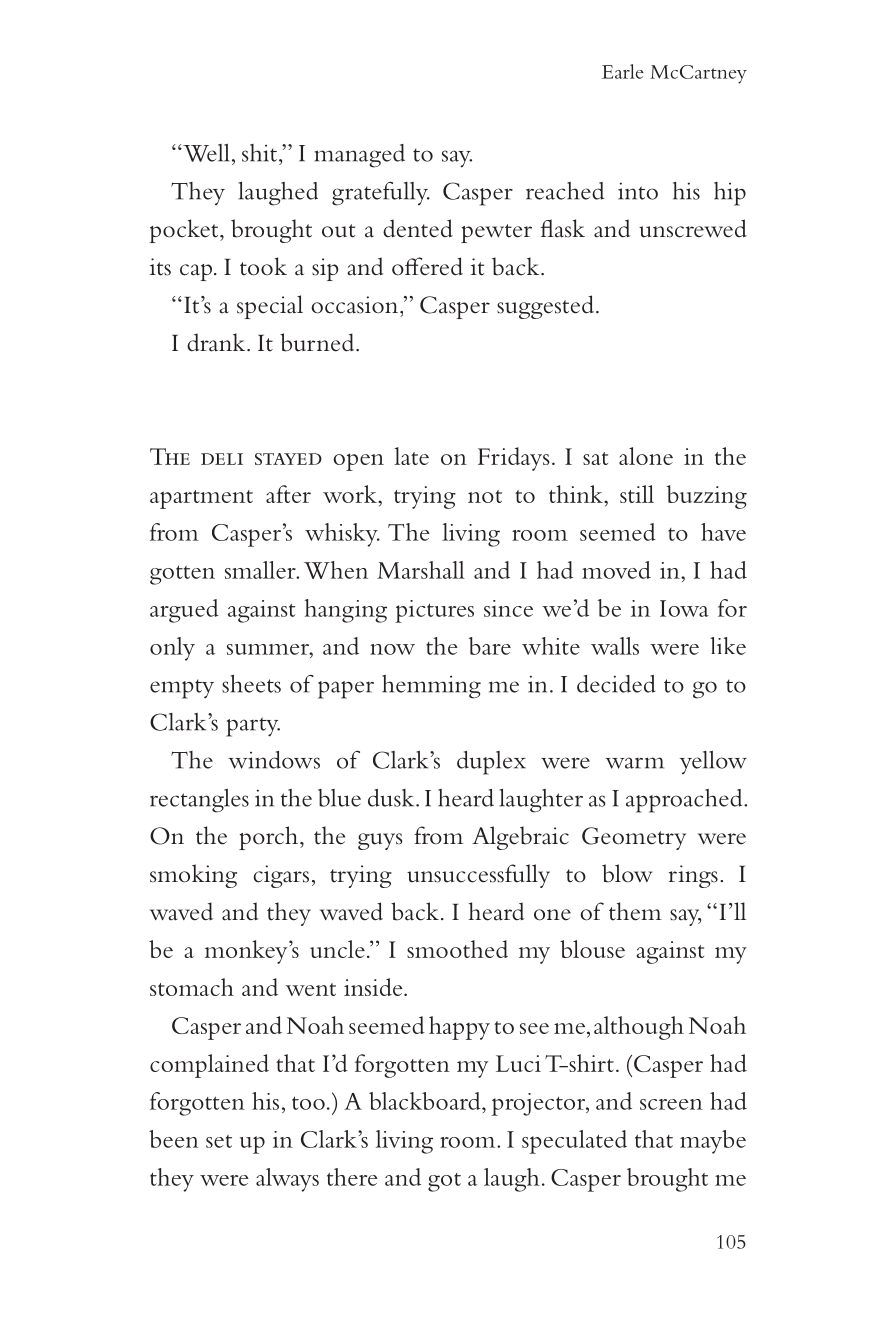 This image has height=1323, width=896. I want to click on set, so click(219, 1141).
